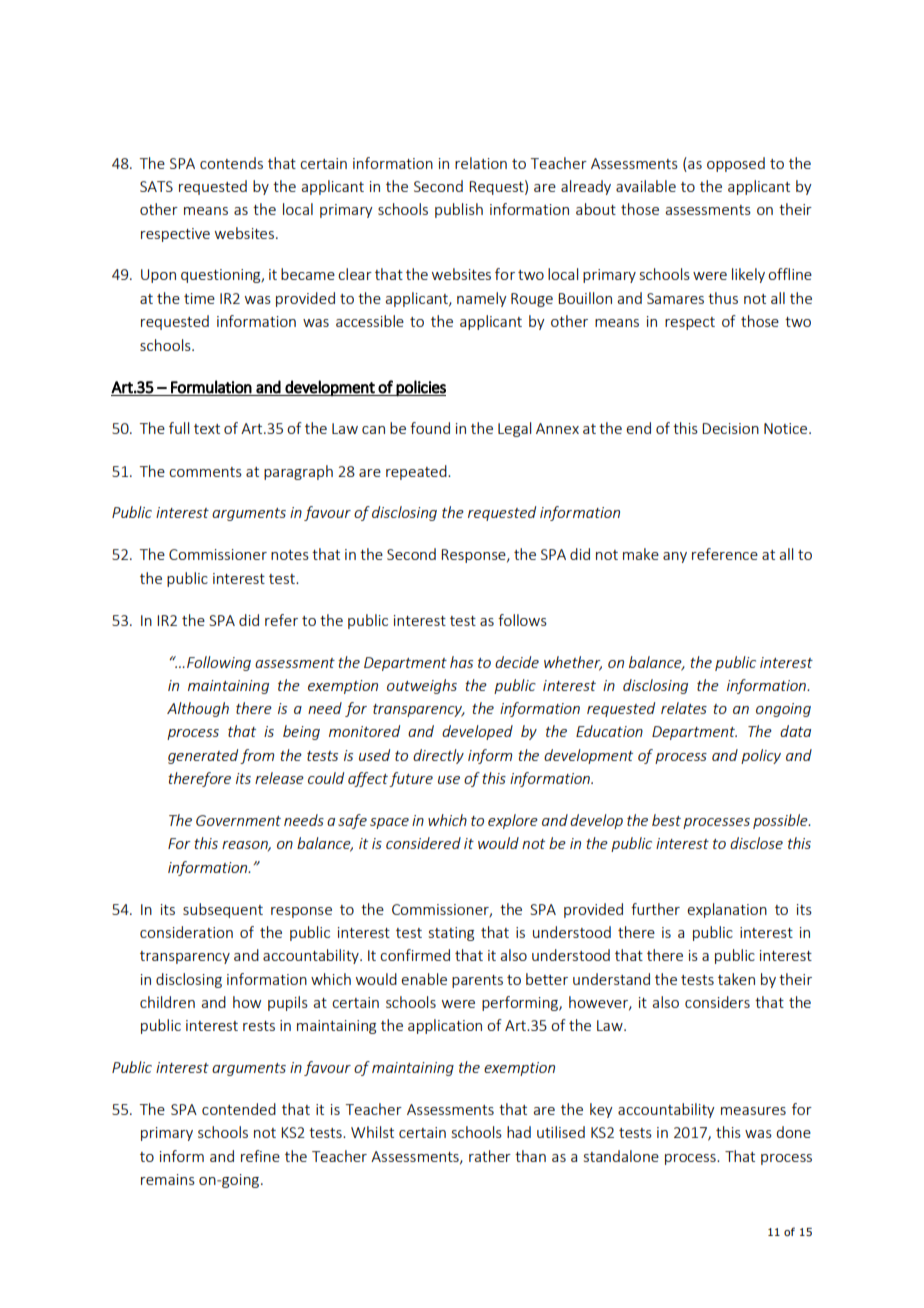 Image resolution: width=924 pixels, height=1308 pixels. I want to click on text, so click(207, 429).
